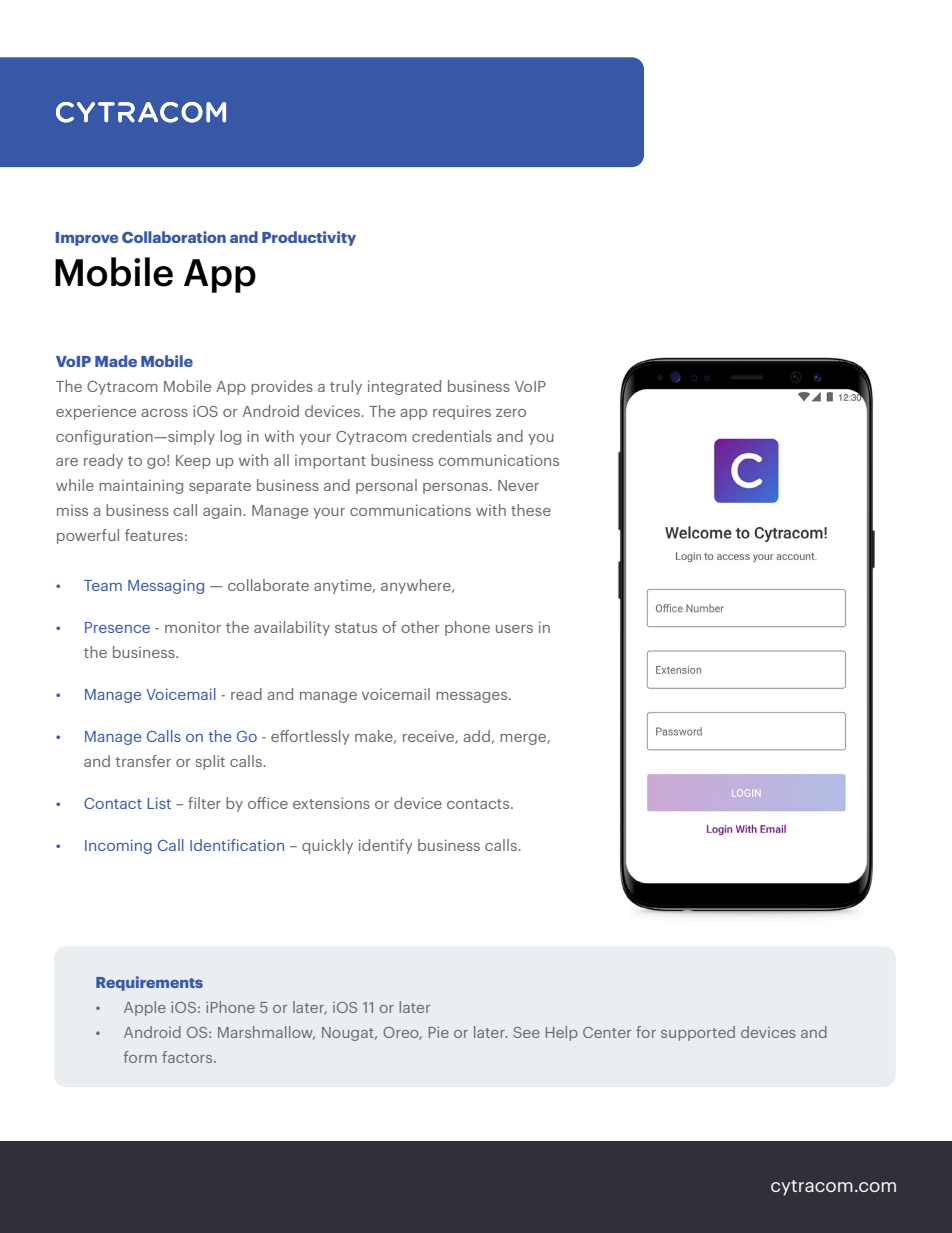 This screenshot has height=1233, width=952. Describe the element at coordinates (514, 629) in the screenshot. I see `users` at that location.
